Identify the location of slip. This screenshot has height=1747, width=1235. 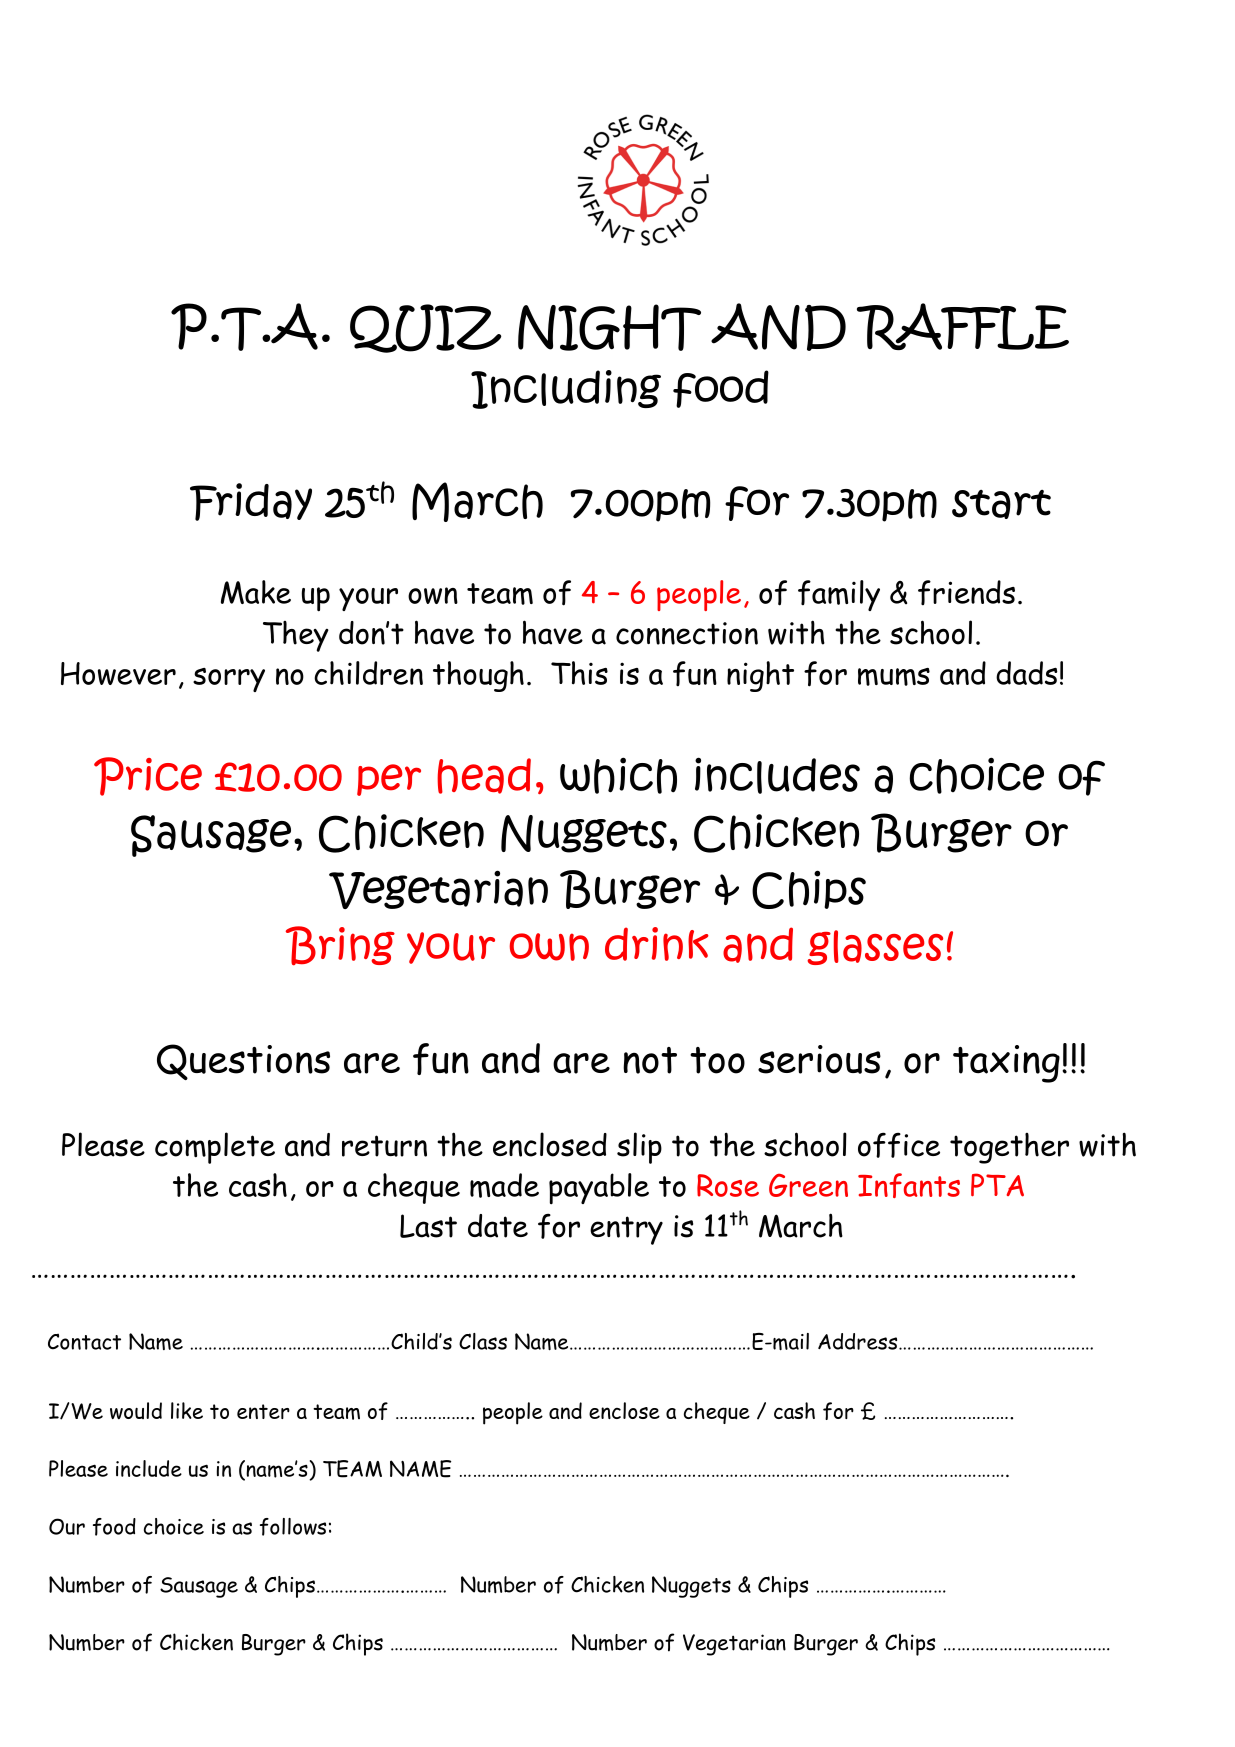
(639, 1148).
